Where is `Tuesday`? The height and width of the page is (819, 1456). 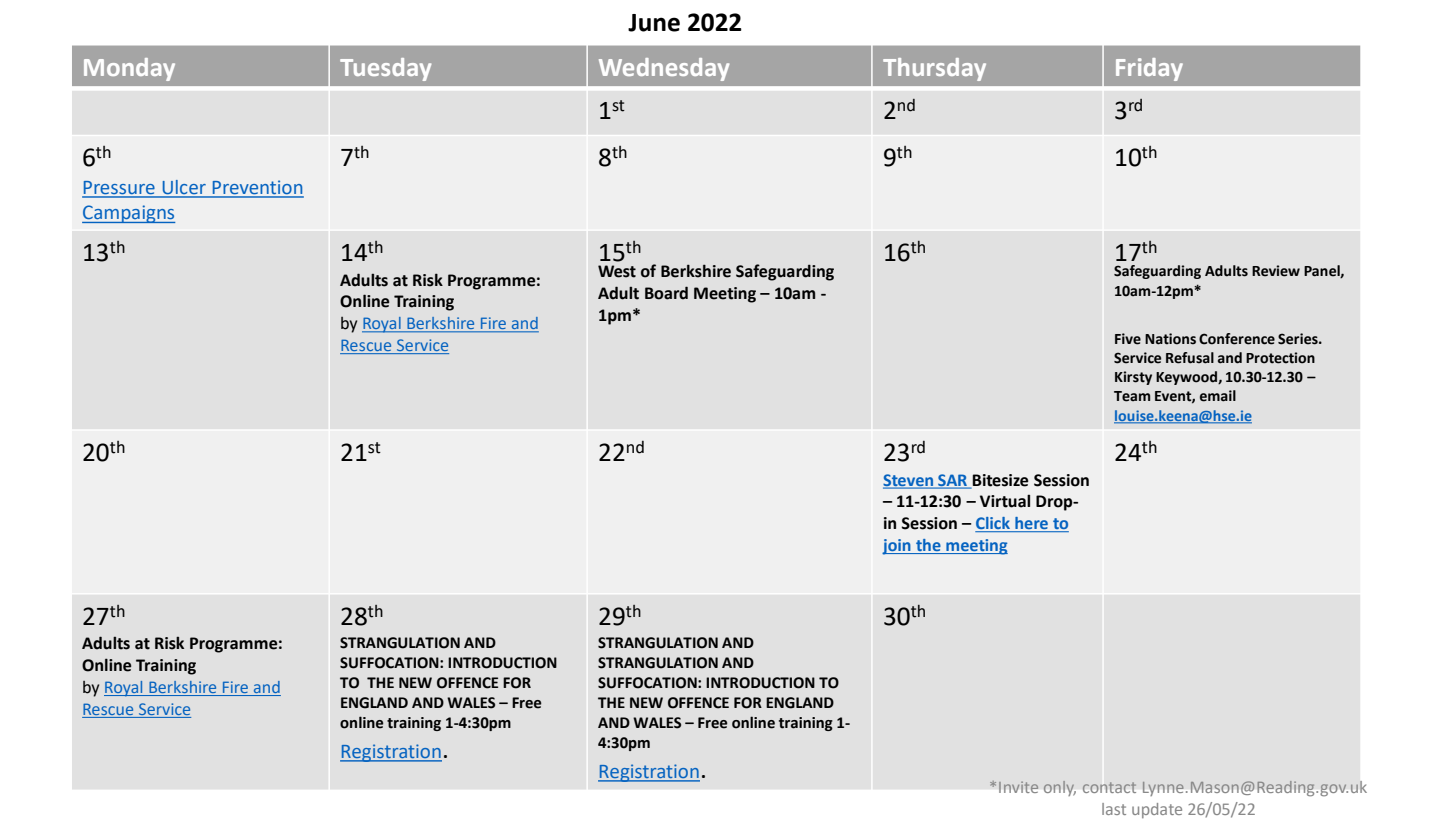
Tuesday is located at coordinates (385, 69).
